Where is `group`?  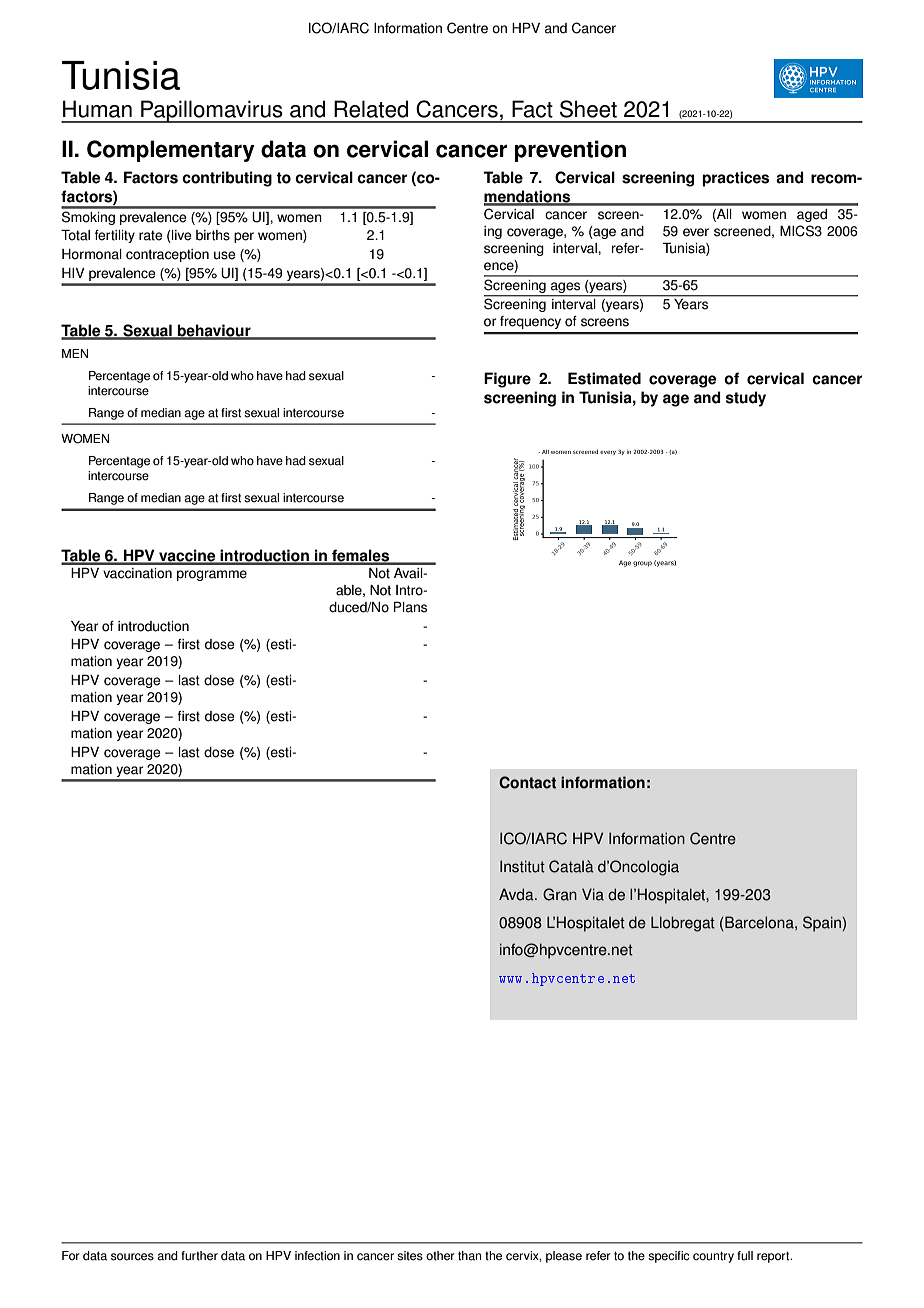
group is located at coordinates (642, 564).
